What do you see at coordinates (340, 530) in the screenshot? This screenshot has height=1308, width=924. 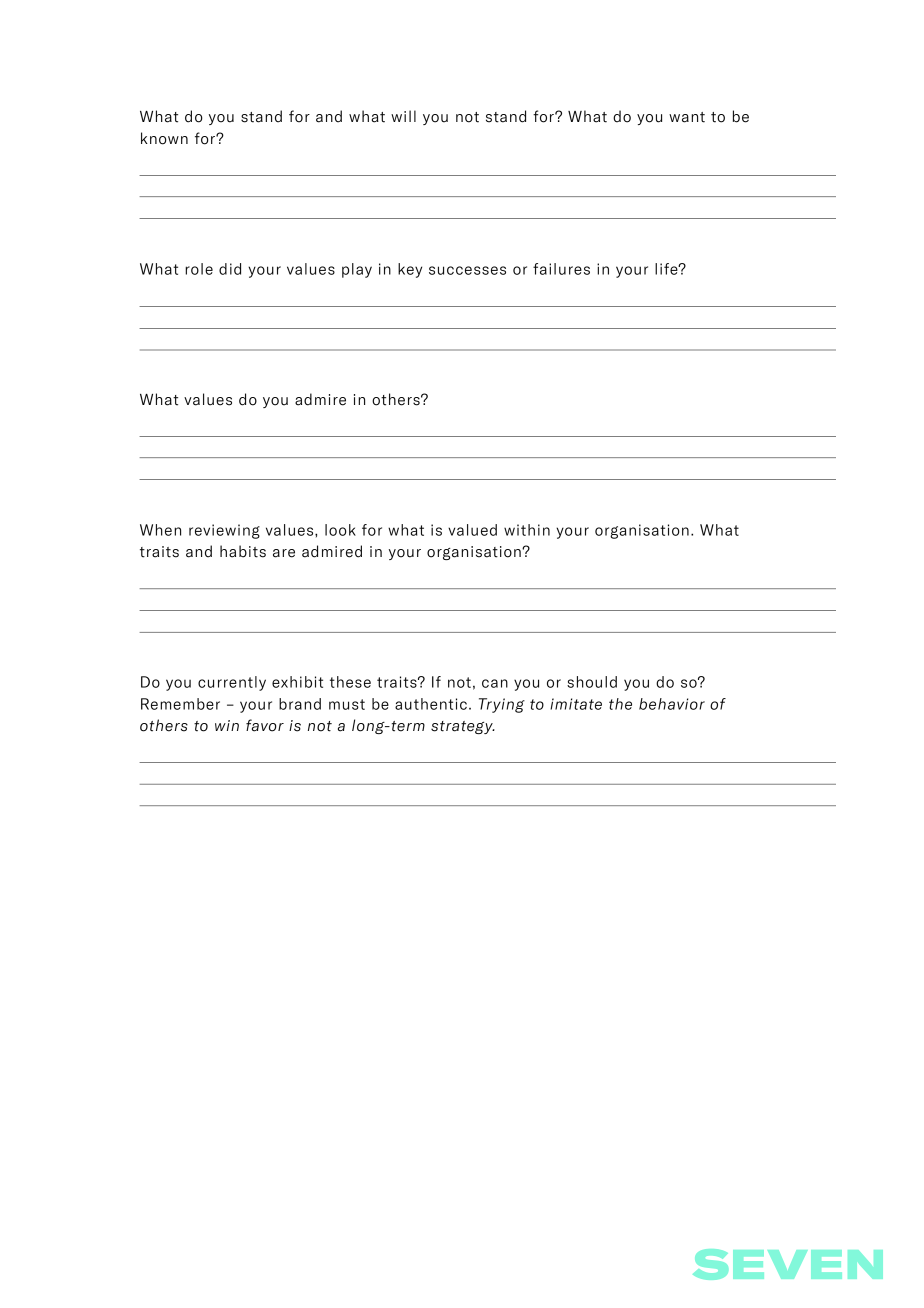 I see `look` at bounding box center [340, 530].
